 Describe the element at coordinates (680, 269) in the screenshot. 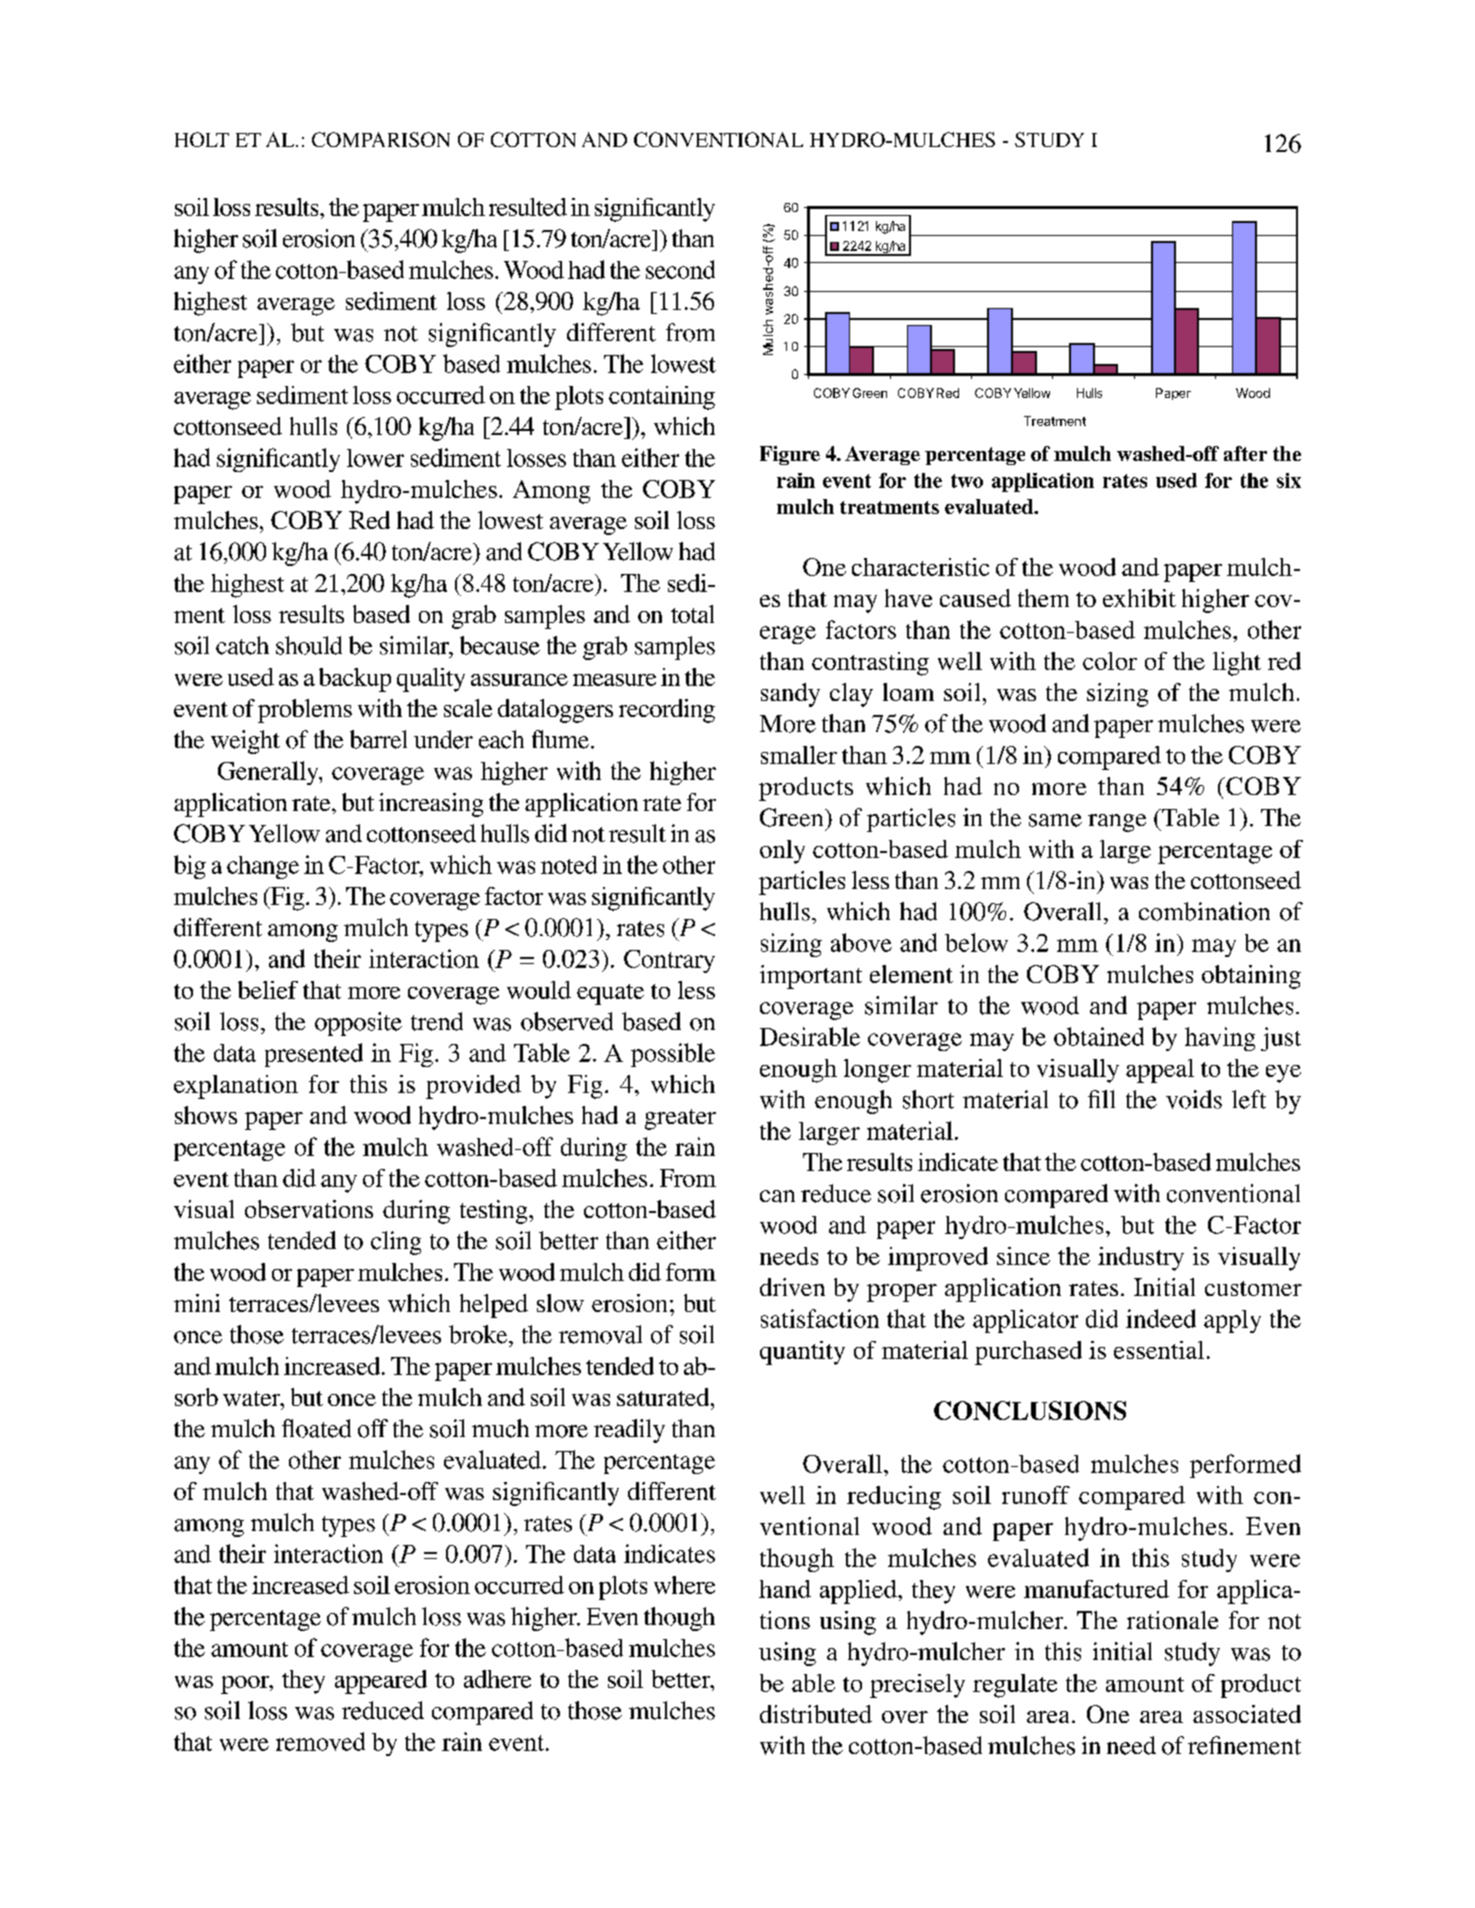

I see `second` at that location.
